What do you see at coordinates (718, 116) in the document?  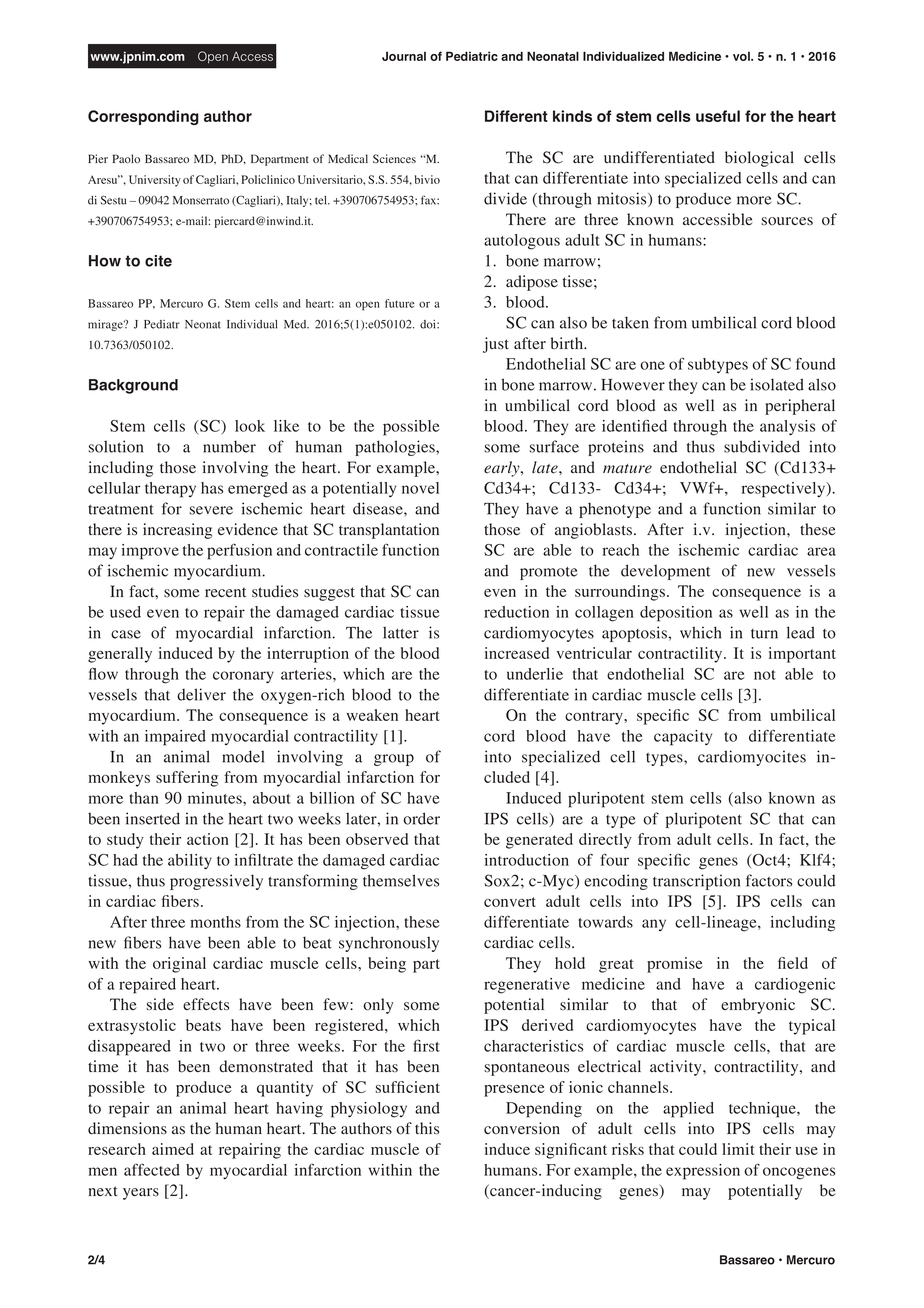 I see `useful` at bounding box center [718, 116].
